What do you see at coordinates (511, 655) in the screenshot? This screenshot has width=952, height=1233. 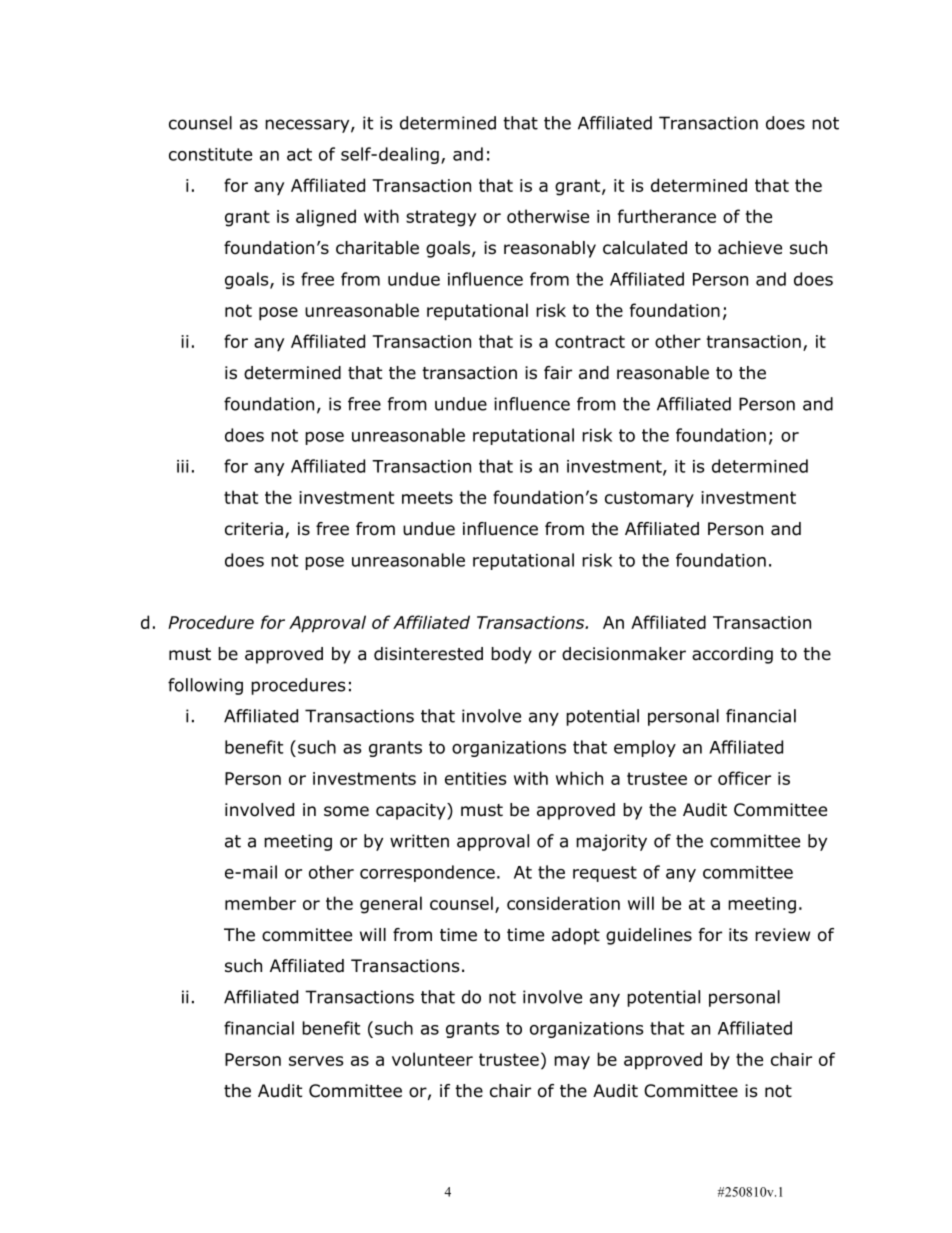 I see `body` at bounding box center [511, 655].
